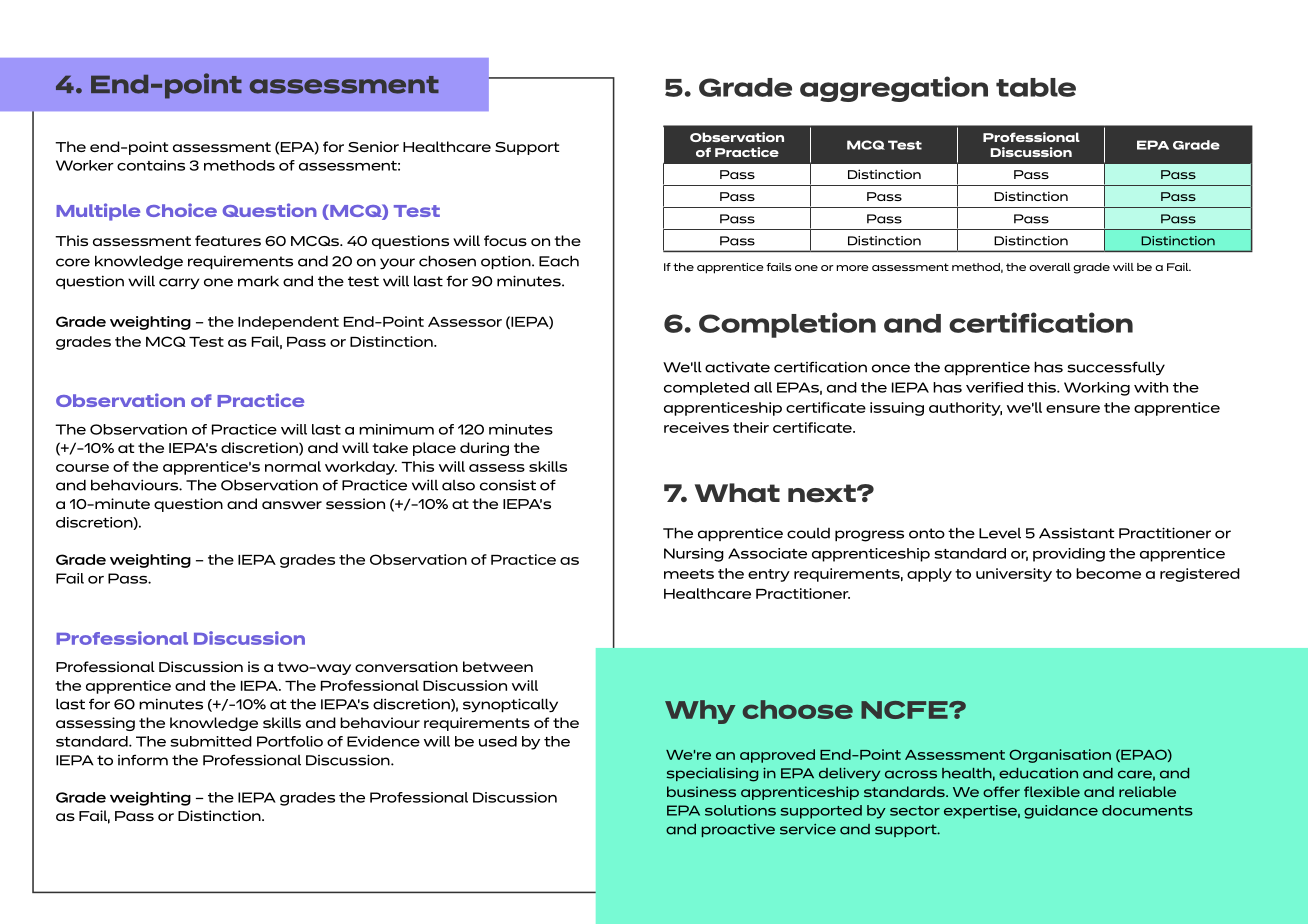  I want to click on inform, so click(143, 760).
